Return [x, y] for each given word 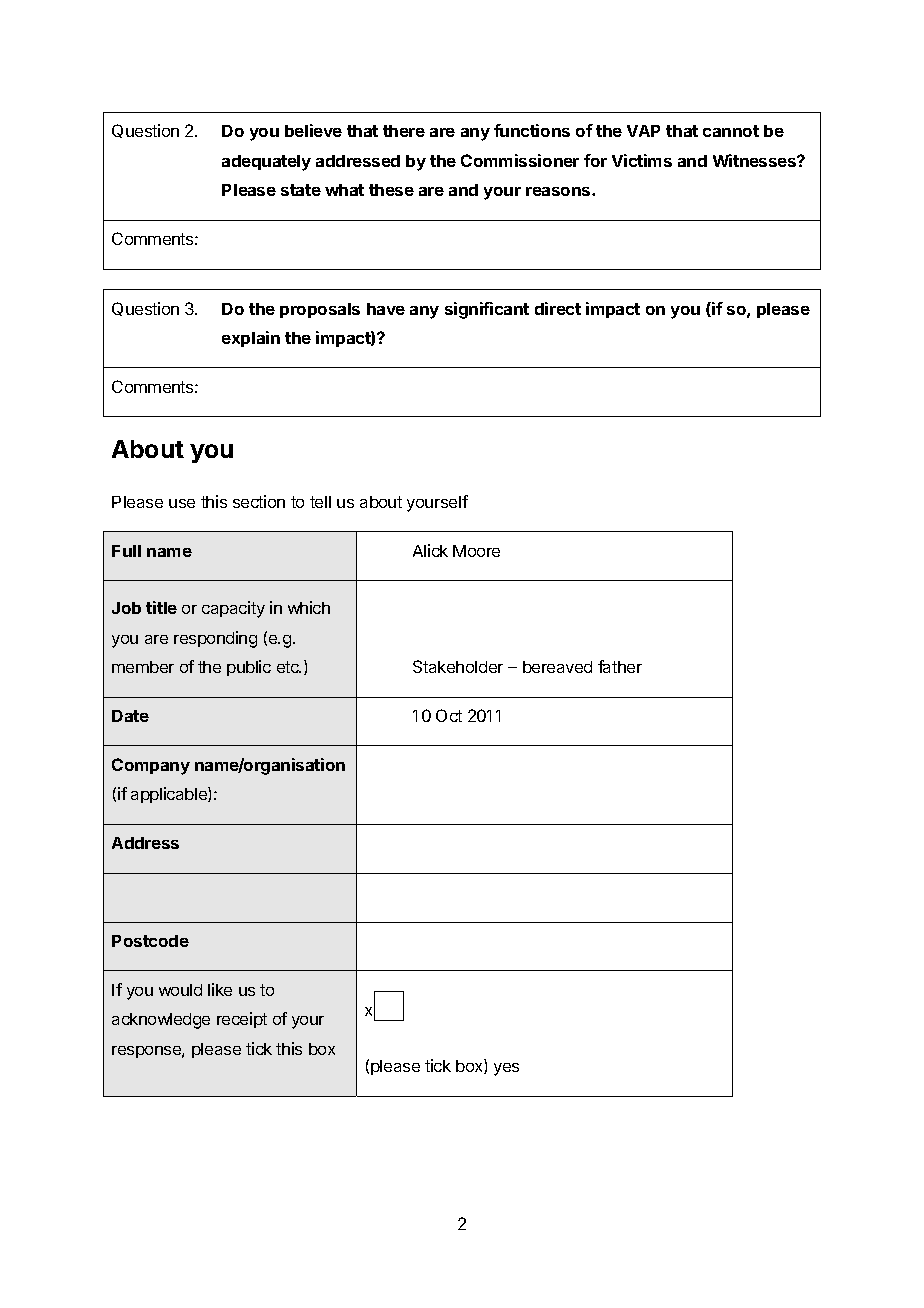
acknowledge [161, 1021]
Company [151, 766]
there [404, 131]
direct [558, 308]
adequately [266, 163]
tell [320, 502]
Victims [642, 160]
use [182, 503]
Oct [449, 715]
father [620, 666]
